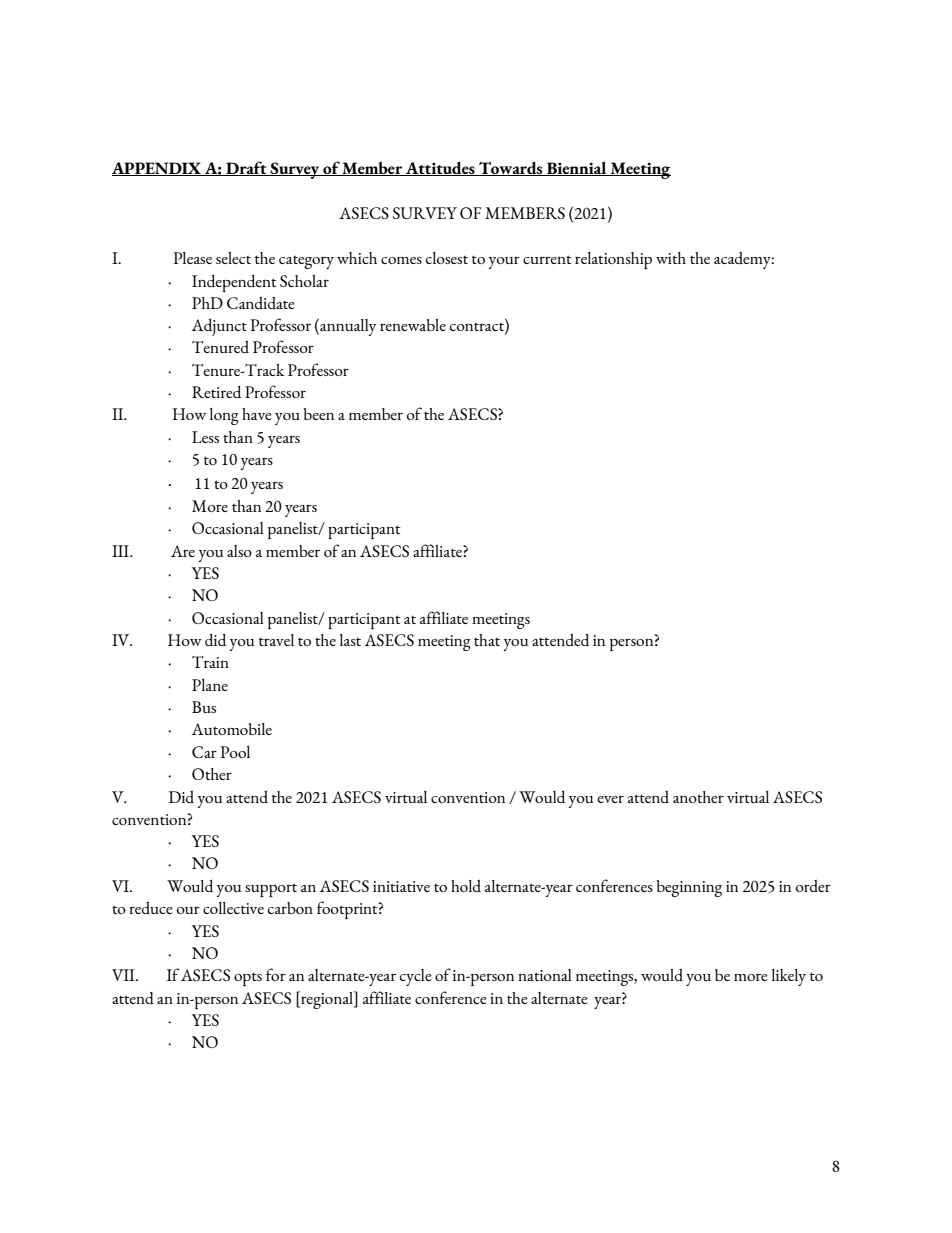 The width and height of the screenshot is (952, 1233). Describe the element at coordinates (183, 551) in the screenshot. I see `Are` at that location.
